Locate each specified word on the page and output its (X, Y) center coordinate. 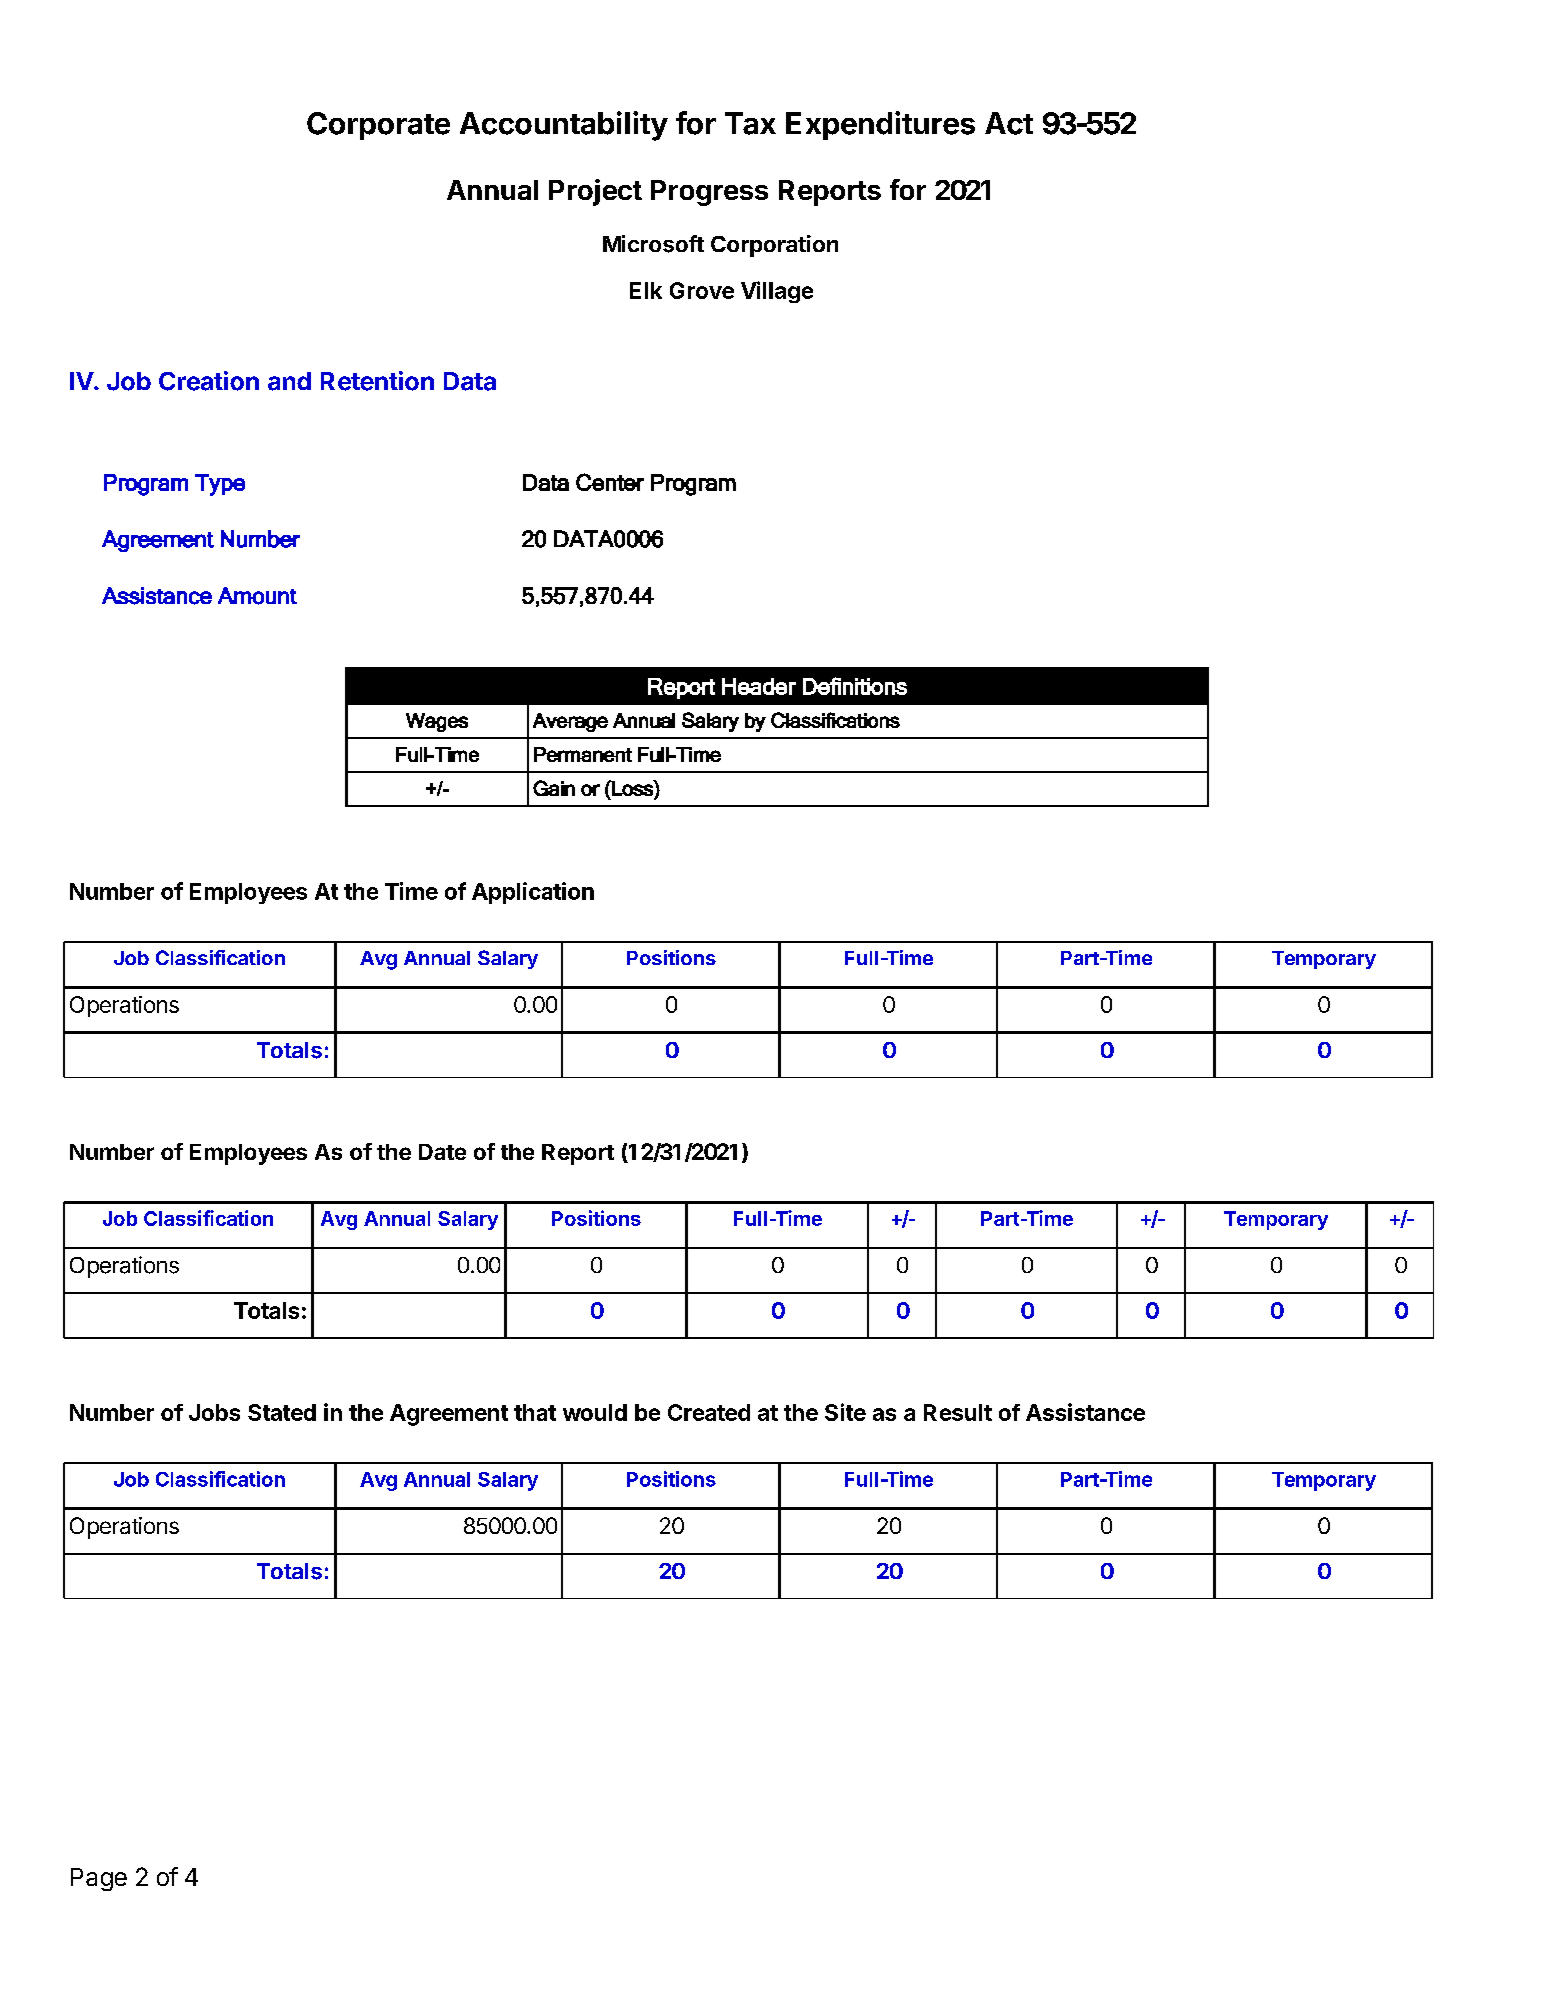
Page (99, 1879)
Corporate (378, 126)
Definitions (855, 686)
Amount (257, 596)
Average (570, 722)
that (535, 1412)
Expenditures (880, 125)
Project (595, 192)
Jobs (214, 1412)
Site (845, 1412)
